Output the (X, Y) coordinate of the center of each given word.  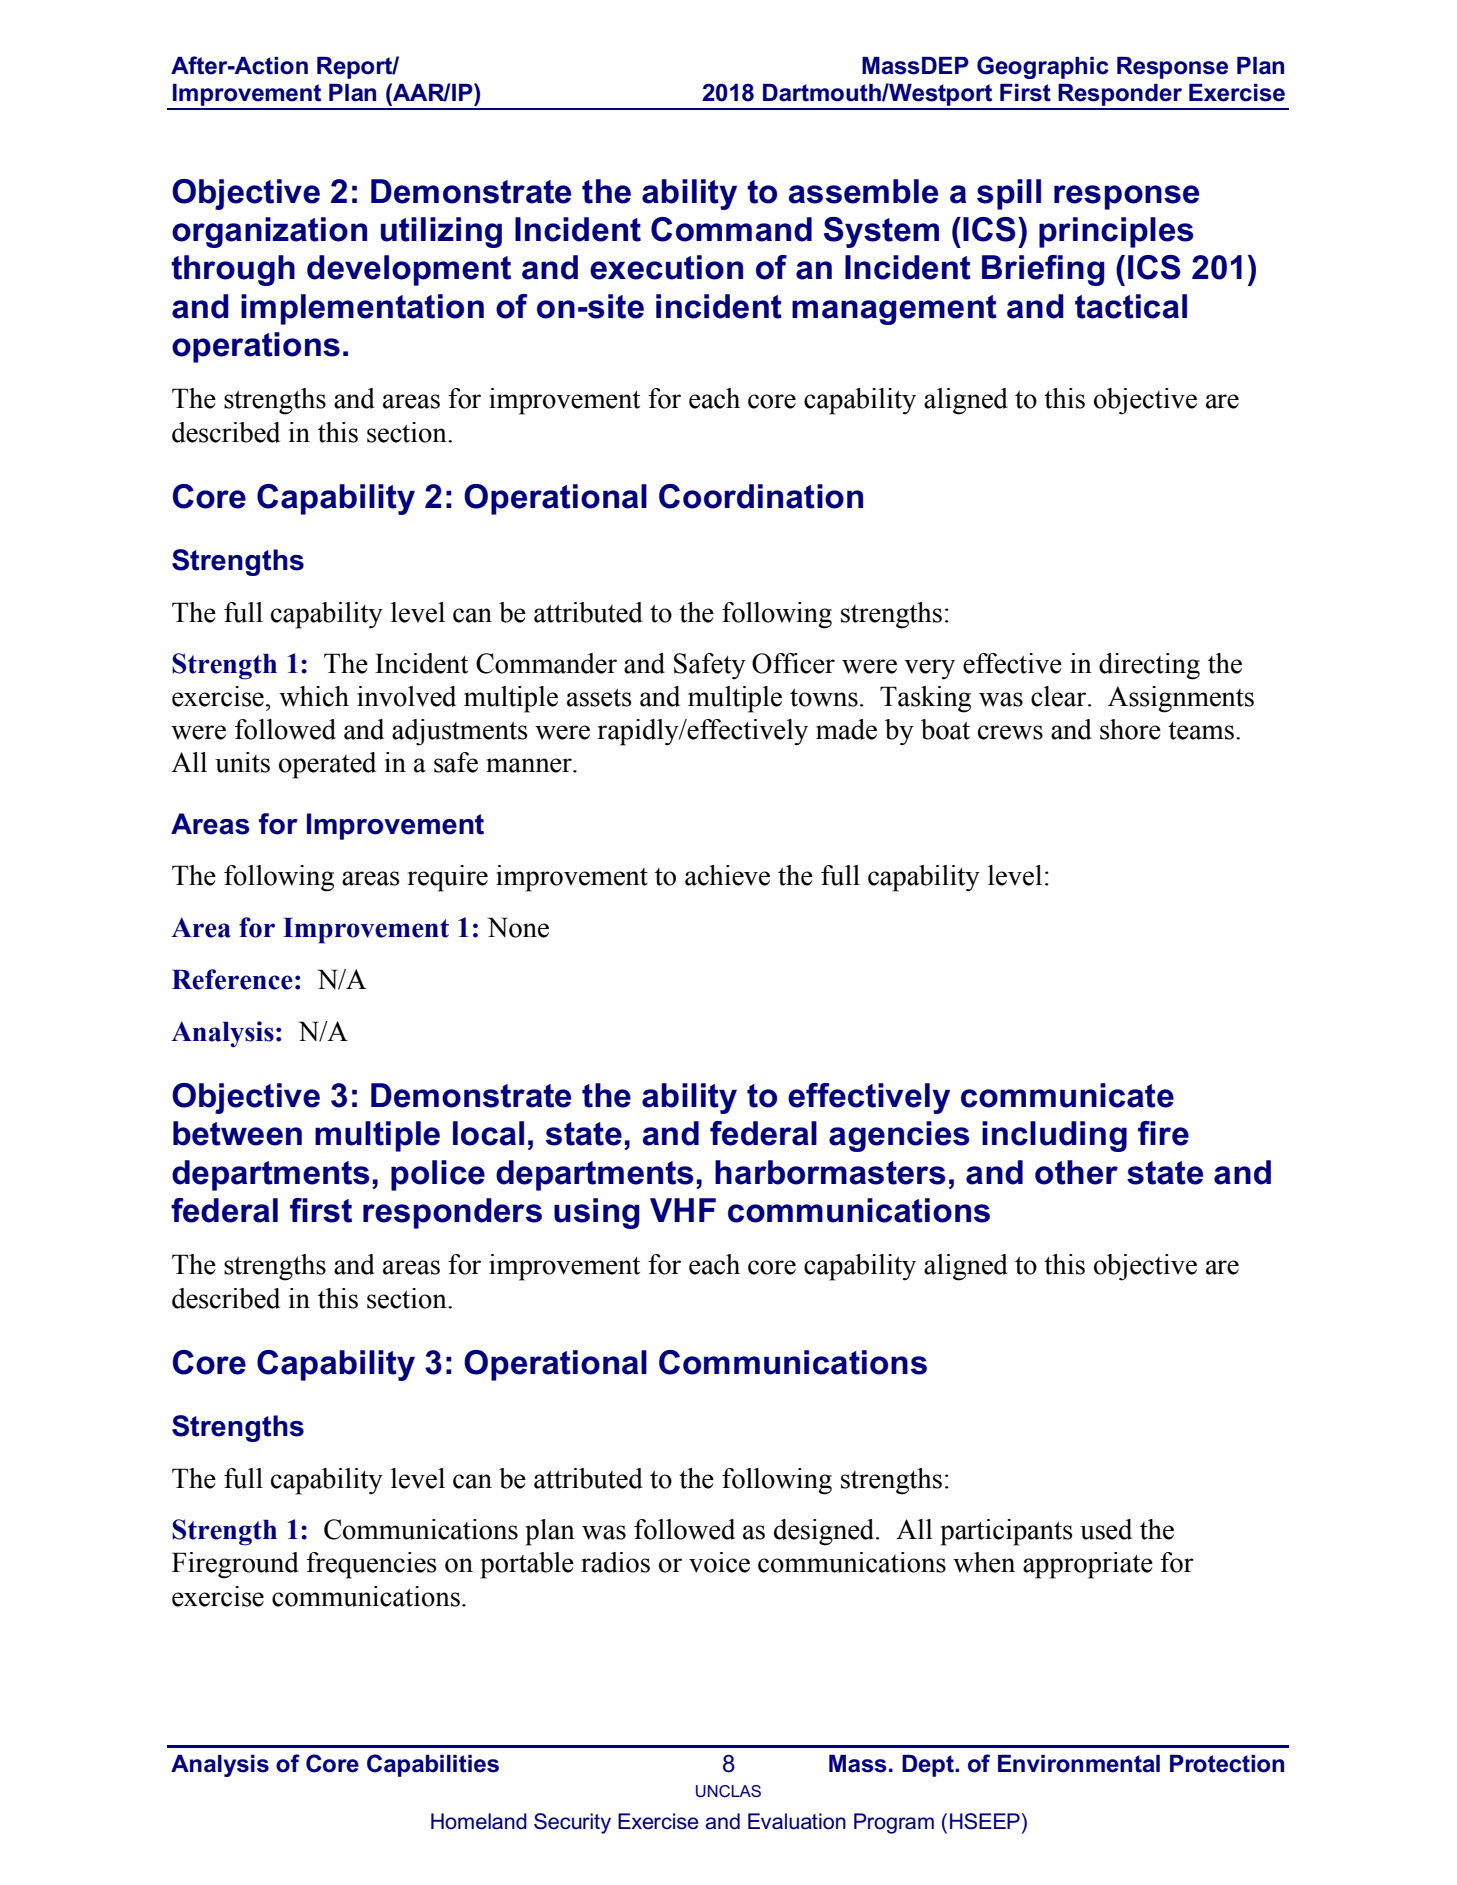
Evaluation (797, 1821)
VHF (683, 1210)
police (438, 1175)
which (314, 696)
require (448, 878)
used (1106, 1529)
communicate (1067, 1095)
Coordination (761, 496)
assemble (863, 191)
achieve (727, 875)
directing (1149, 666)
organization (269, 232)
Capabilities (433, 1765)
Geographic (1043, 67)
